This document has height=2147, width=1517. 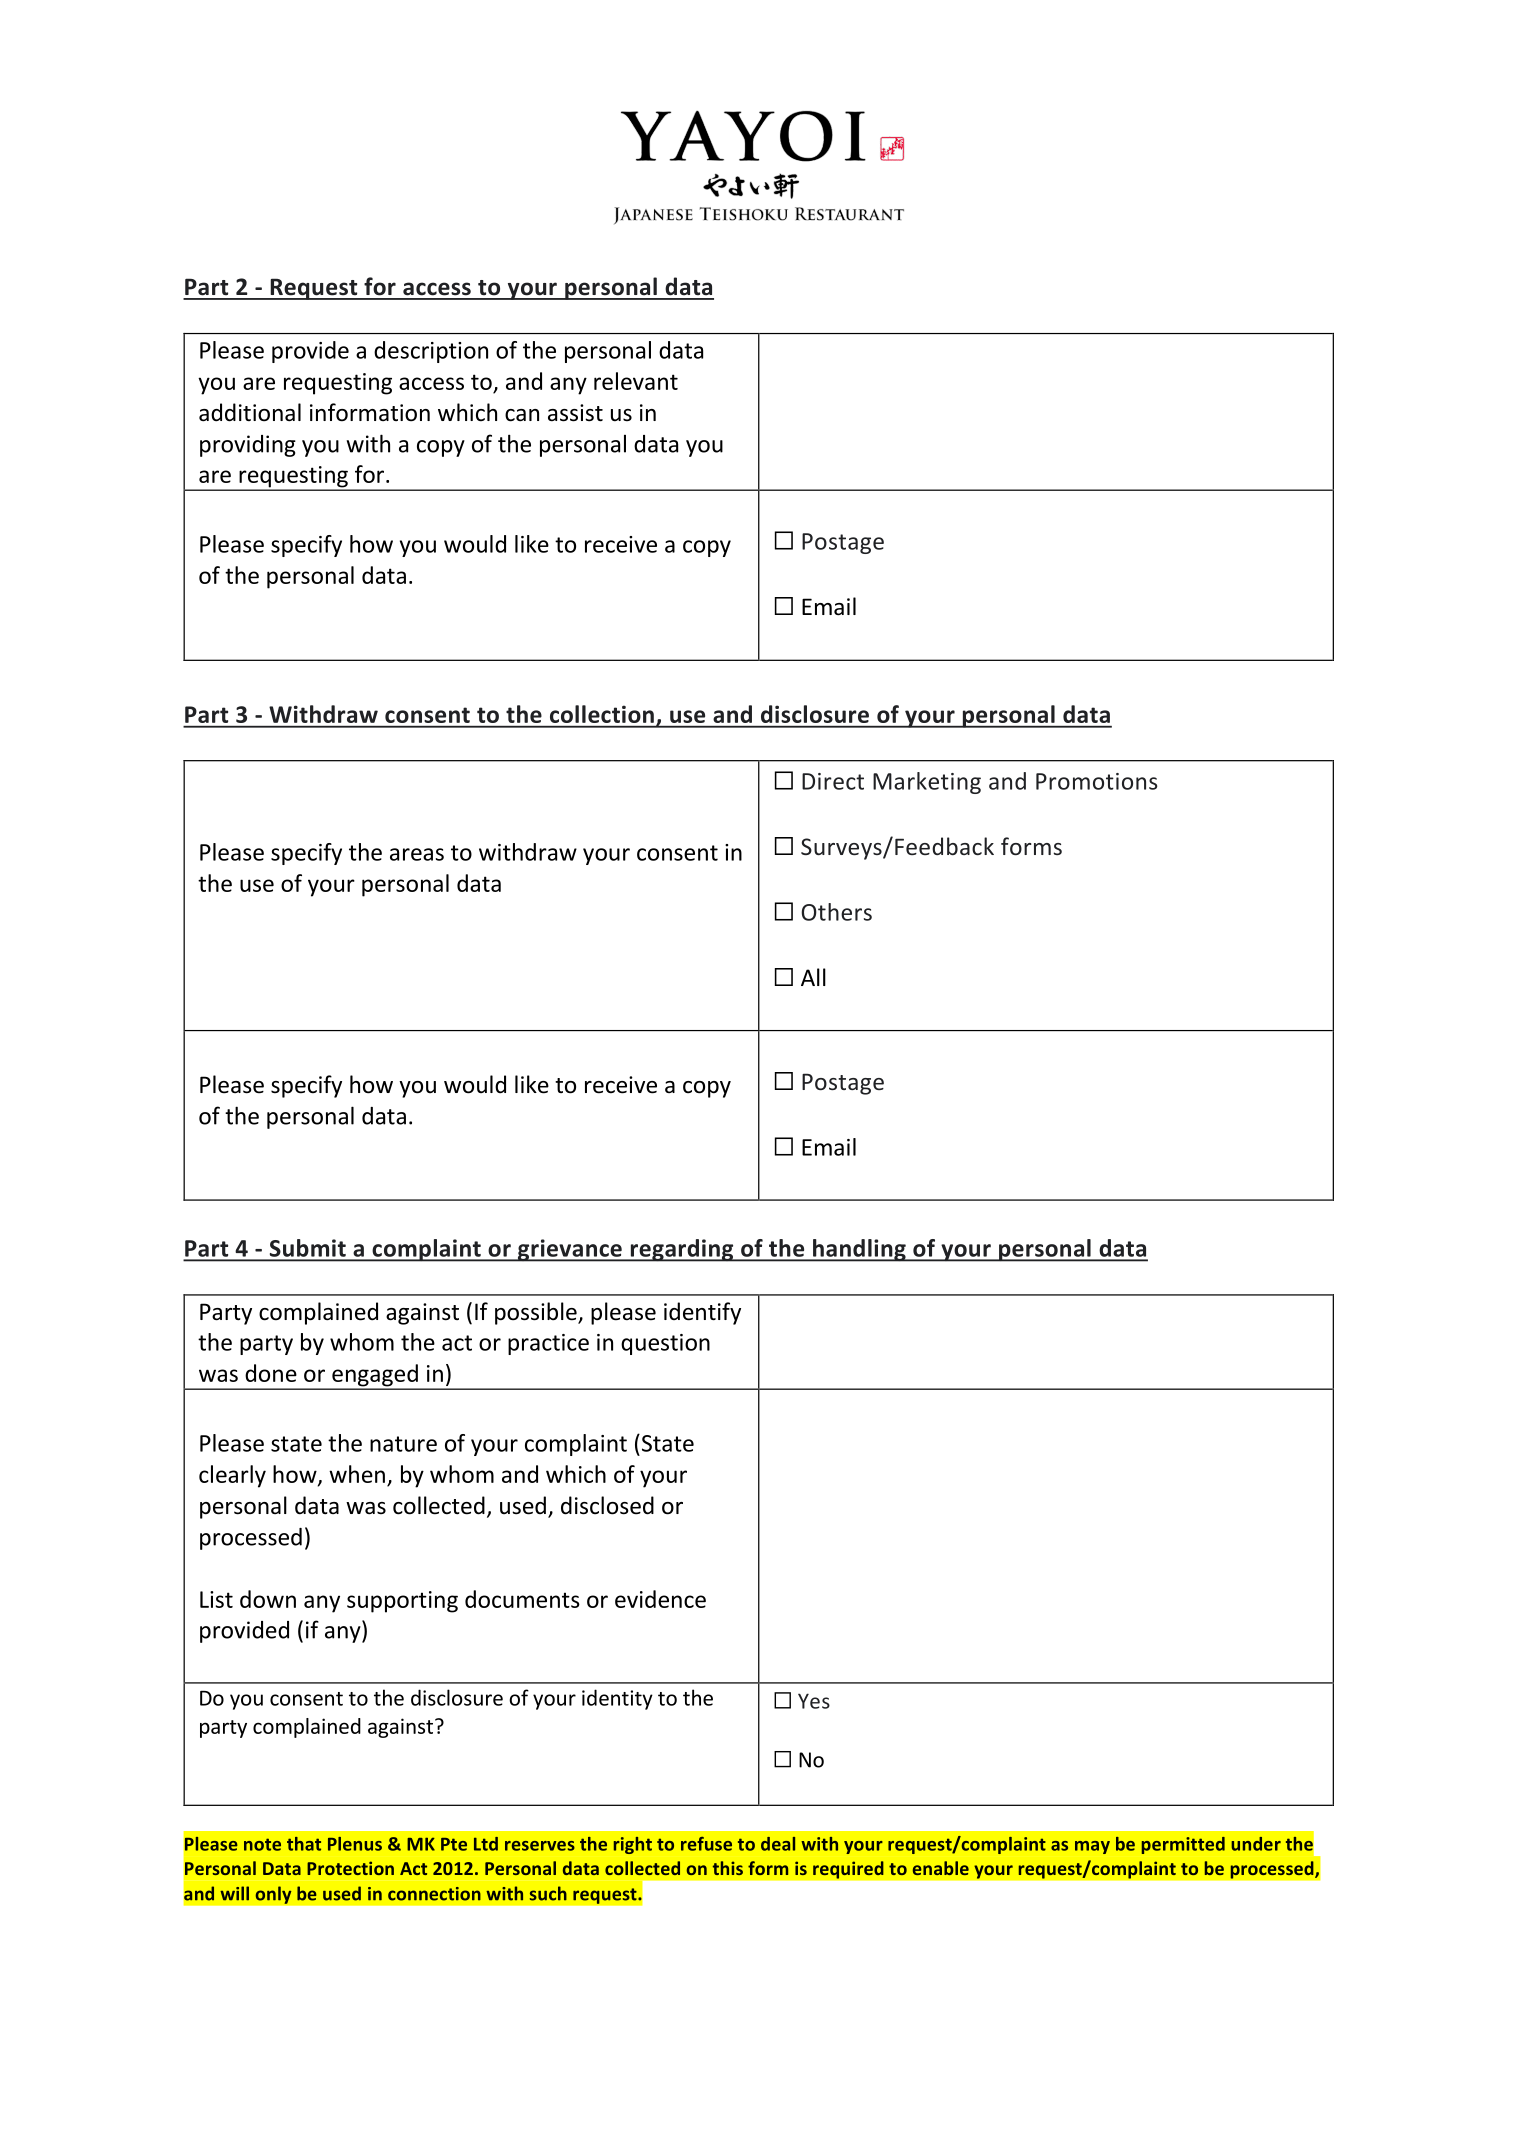 I want to click on regarding, so click(x=682, y=1250).
